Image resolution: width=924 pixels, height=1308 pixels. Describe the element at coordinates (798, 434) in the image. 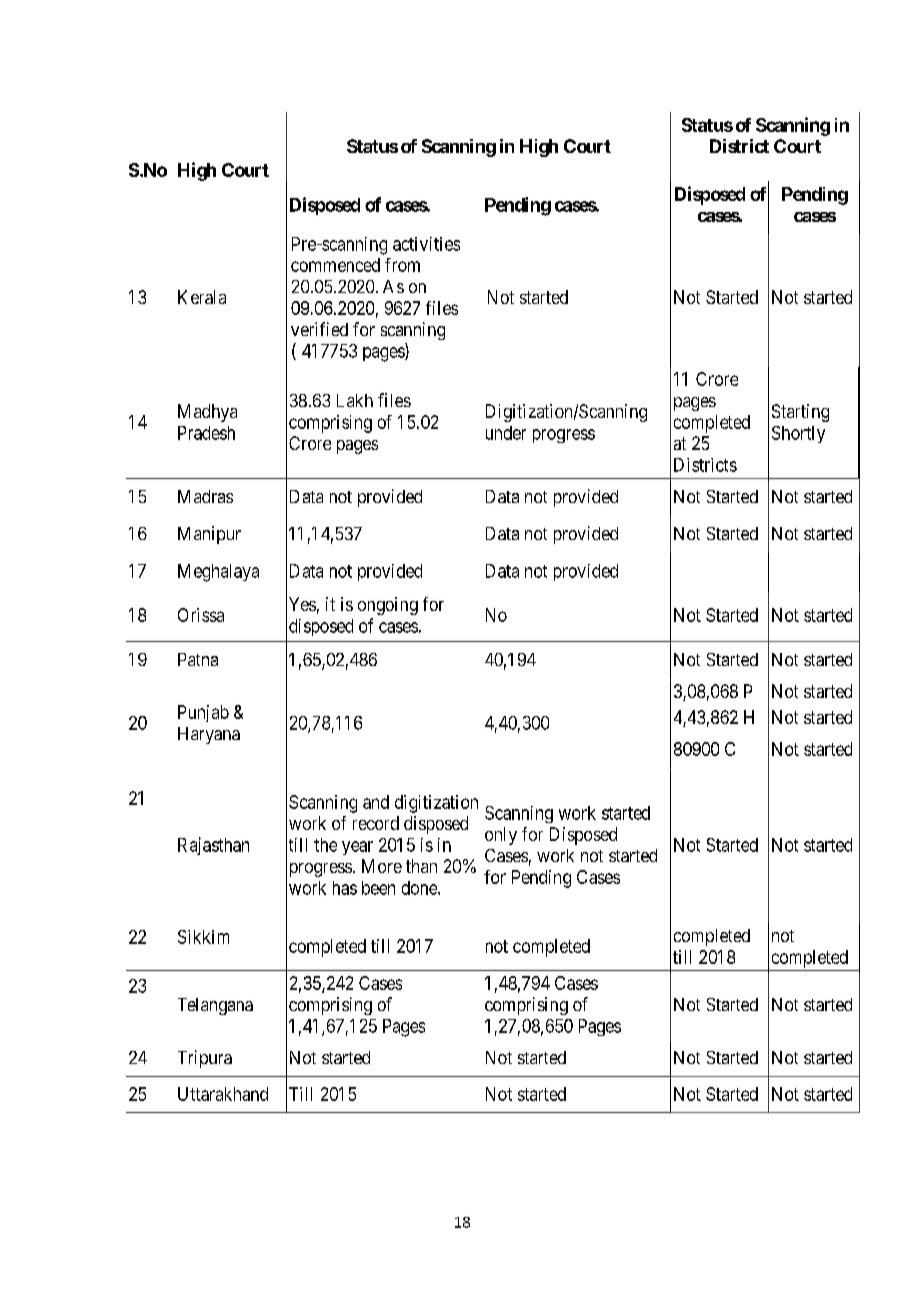

I see `Shortly` at that location.
